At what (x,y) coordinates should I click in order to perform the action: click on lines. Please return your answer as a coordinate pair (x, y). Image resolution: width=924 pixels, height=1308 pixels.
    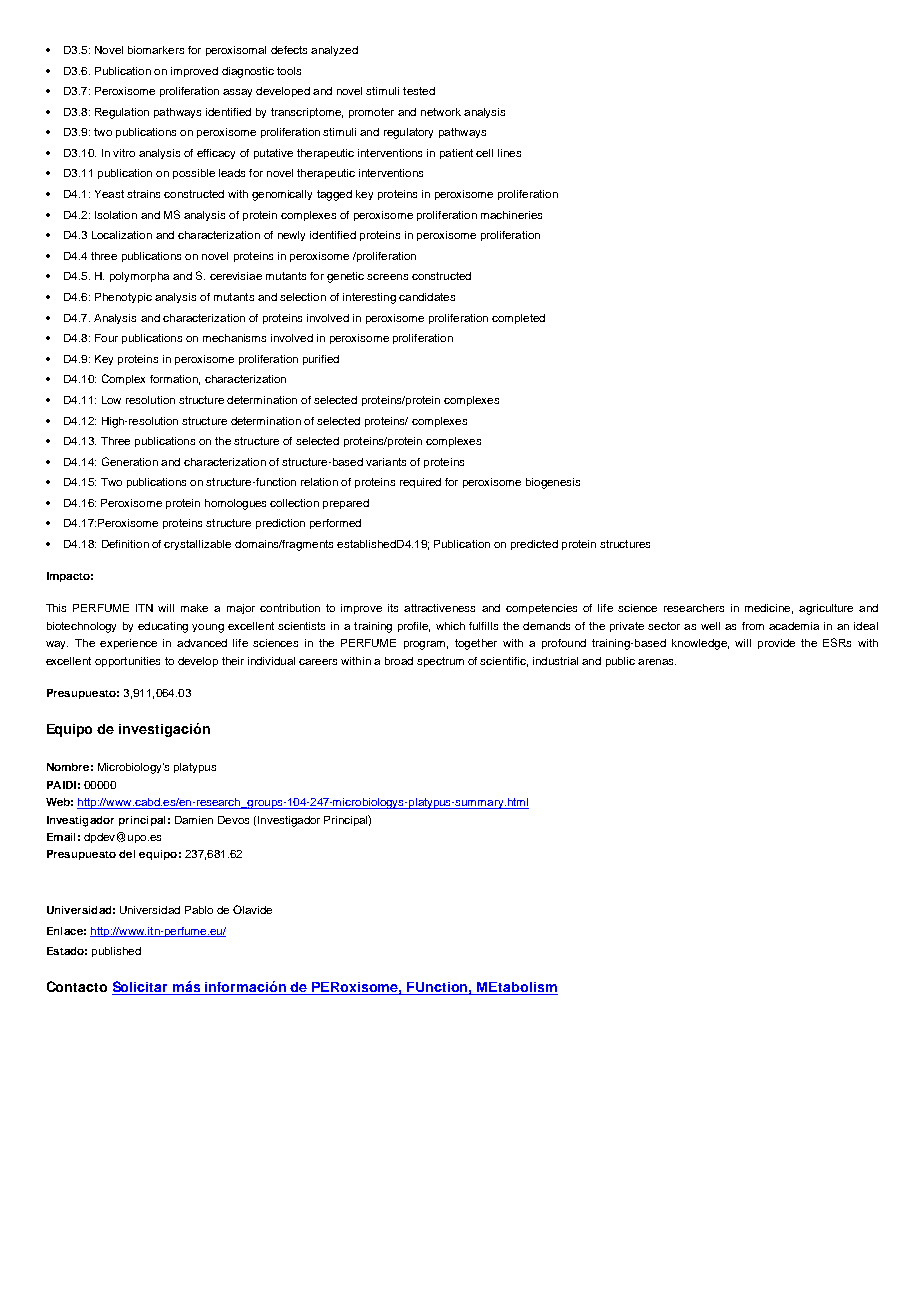
    Looking at the image, I should click on (509, 153).
